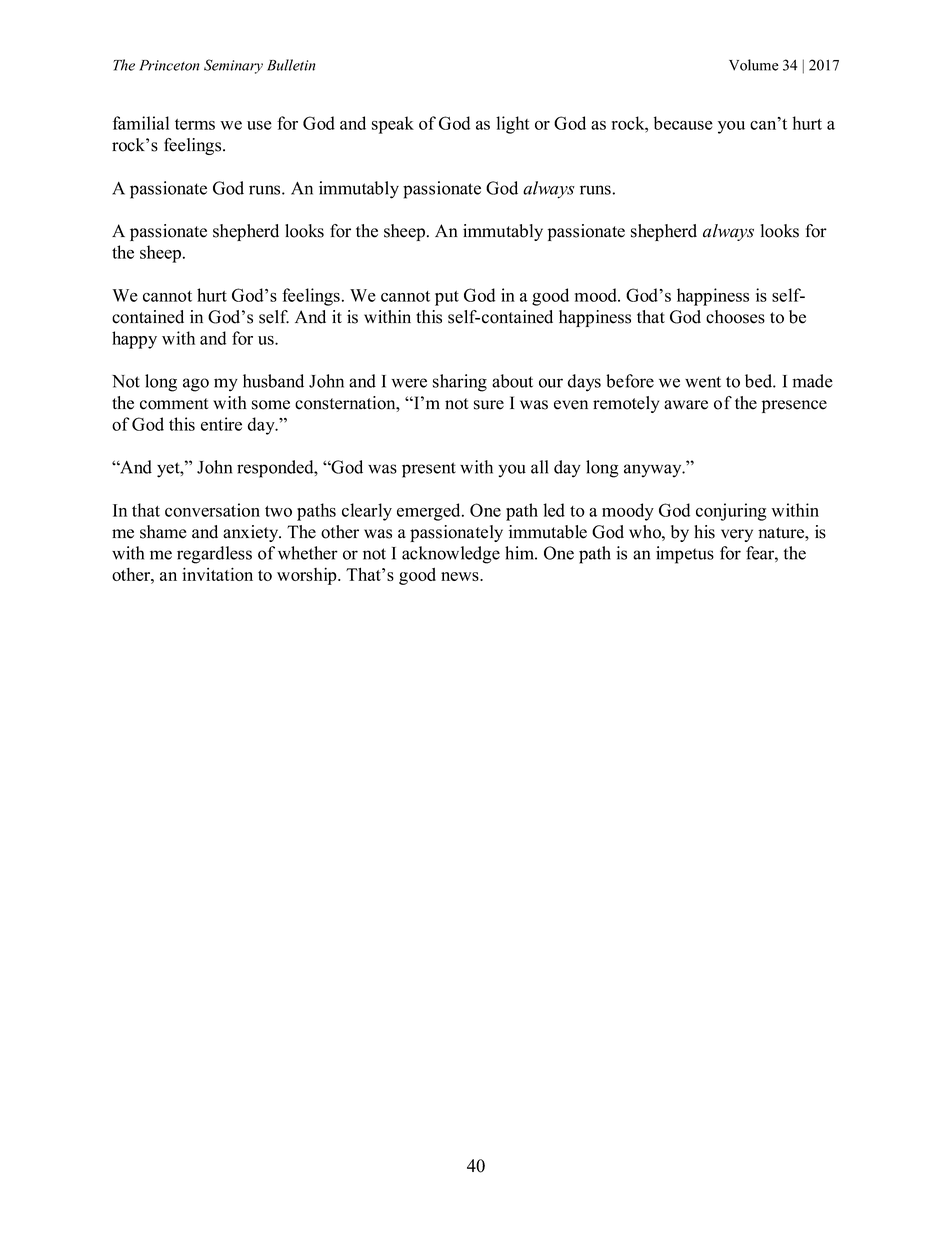 This document has width=952, height=1233. I want to click on regardless, so click(214, 555).
